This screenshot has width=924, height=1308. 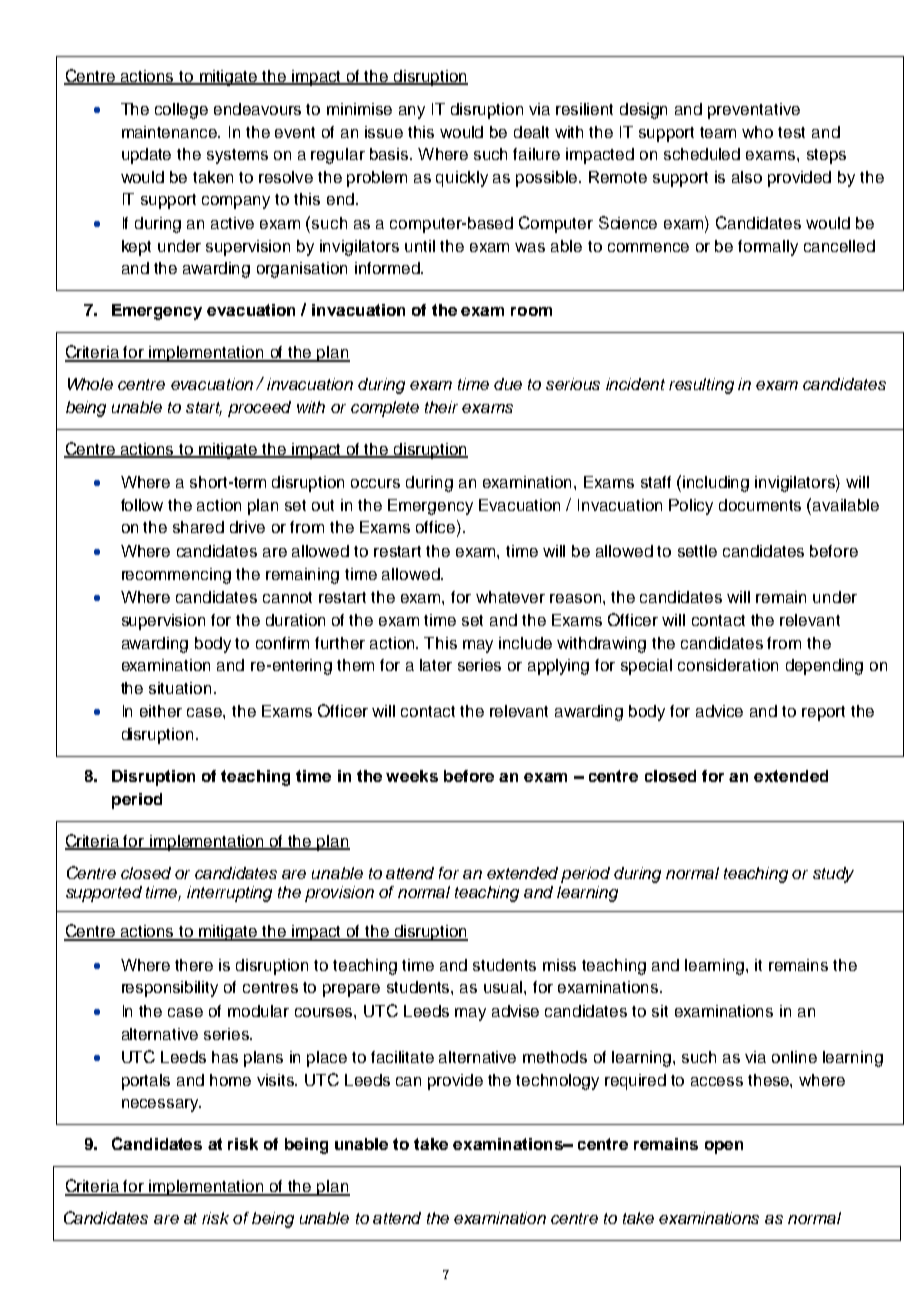 What do you see at coordinates (718, 132) in the screenshot?
I see `team` at bounding box center [718, 132].
